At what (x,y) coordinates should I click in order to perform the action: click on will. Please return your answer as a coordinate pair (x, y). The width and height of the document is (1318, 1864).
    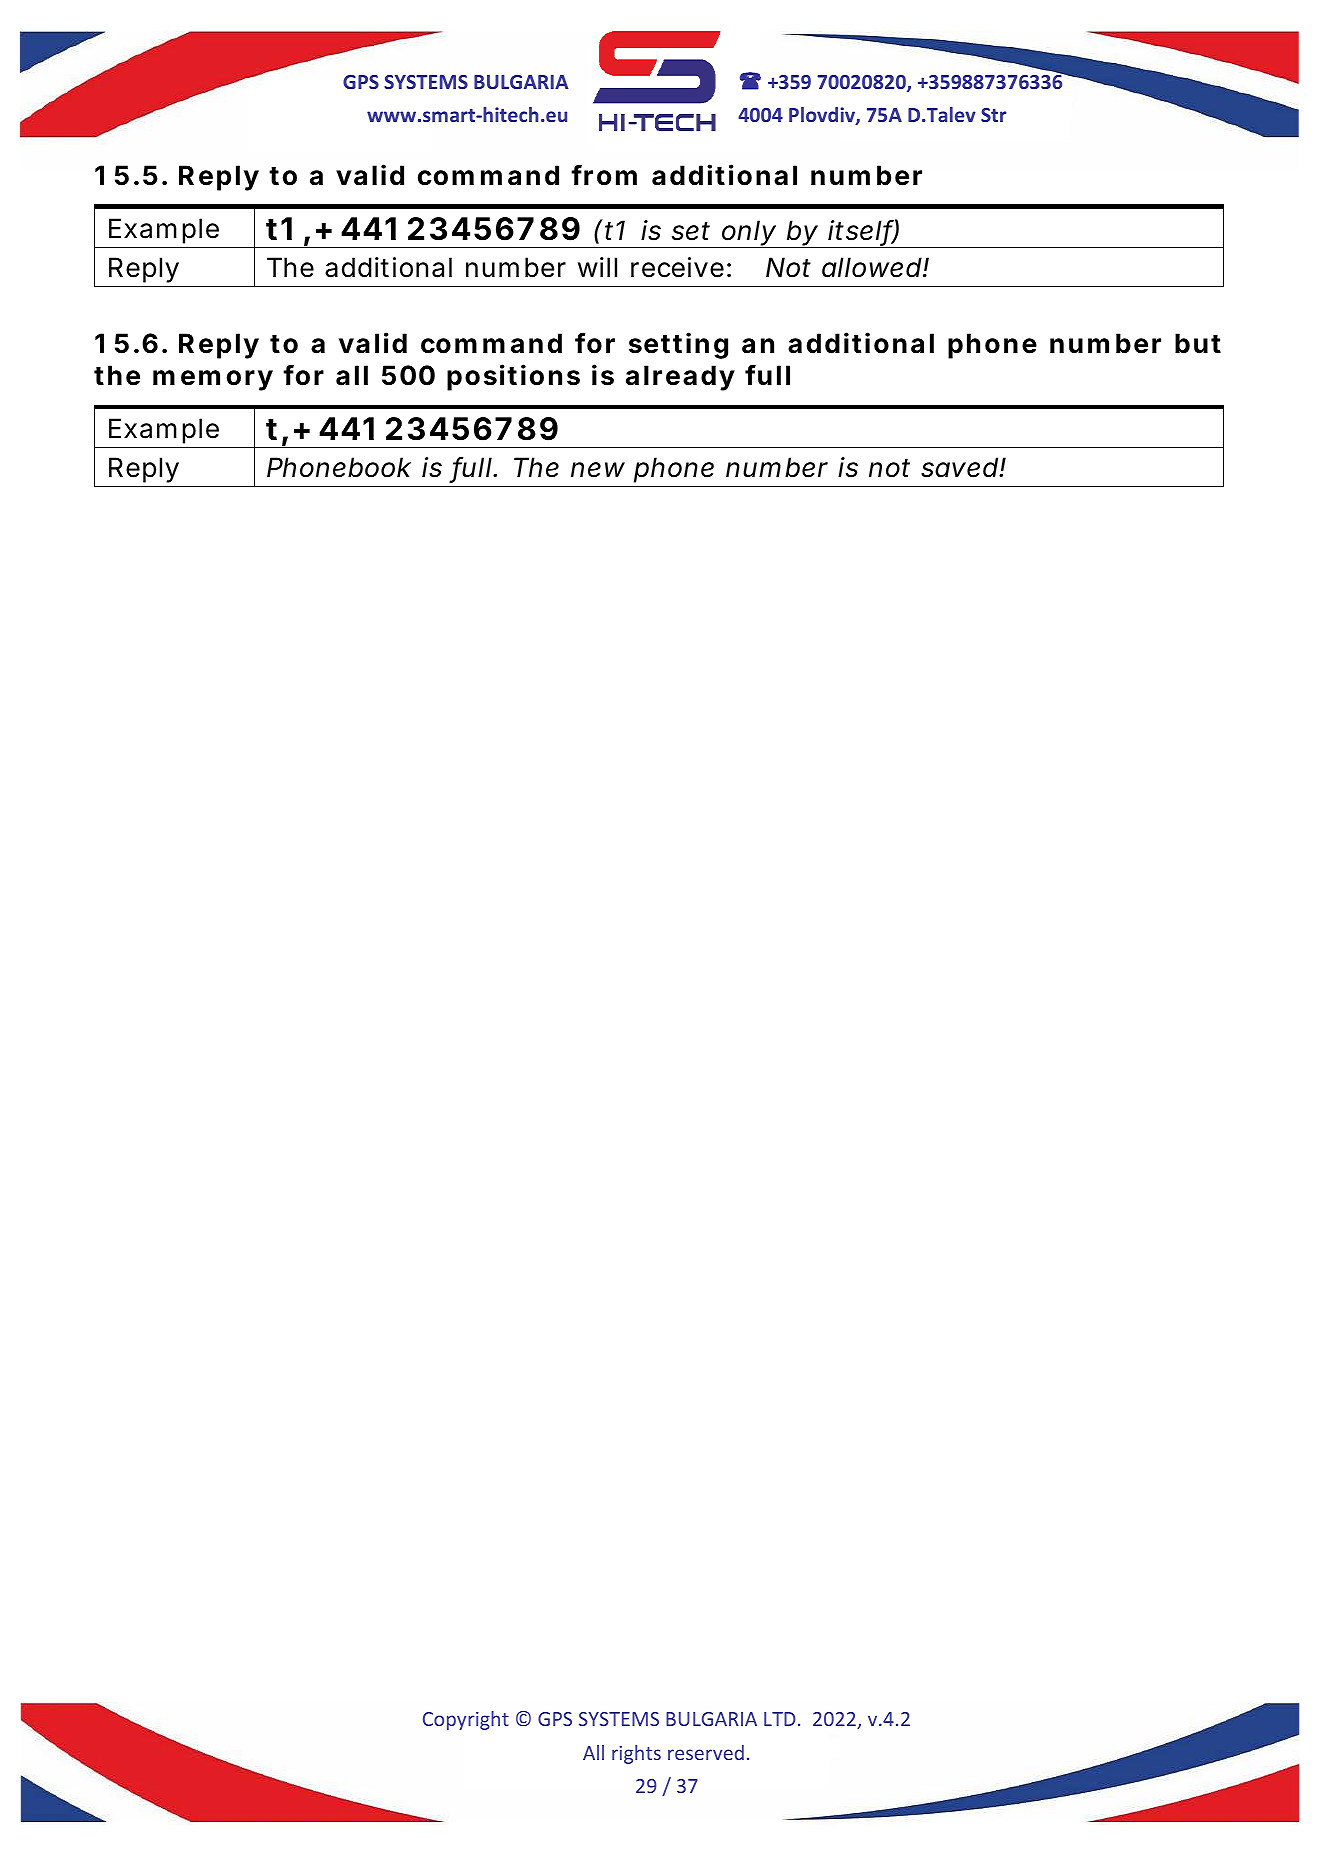
    Looking at the image, I should click on (597, 267).
